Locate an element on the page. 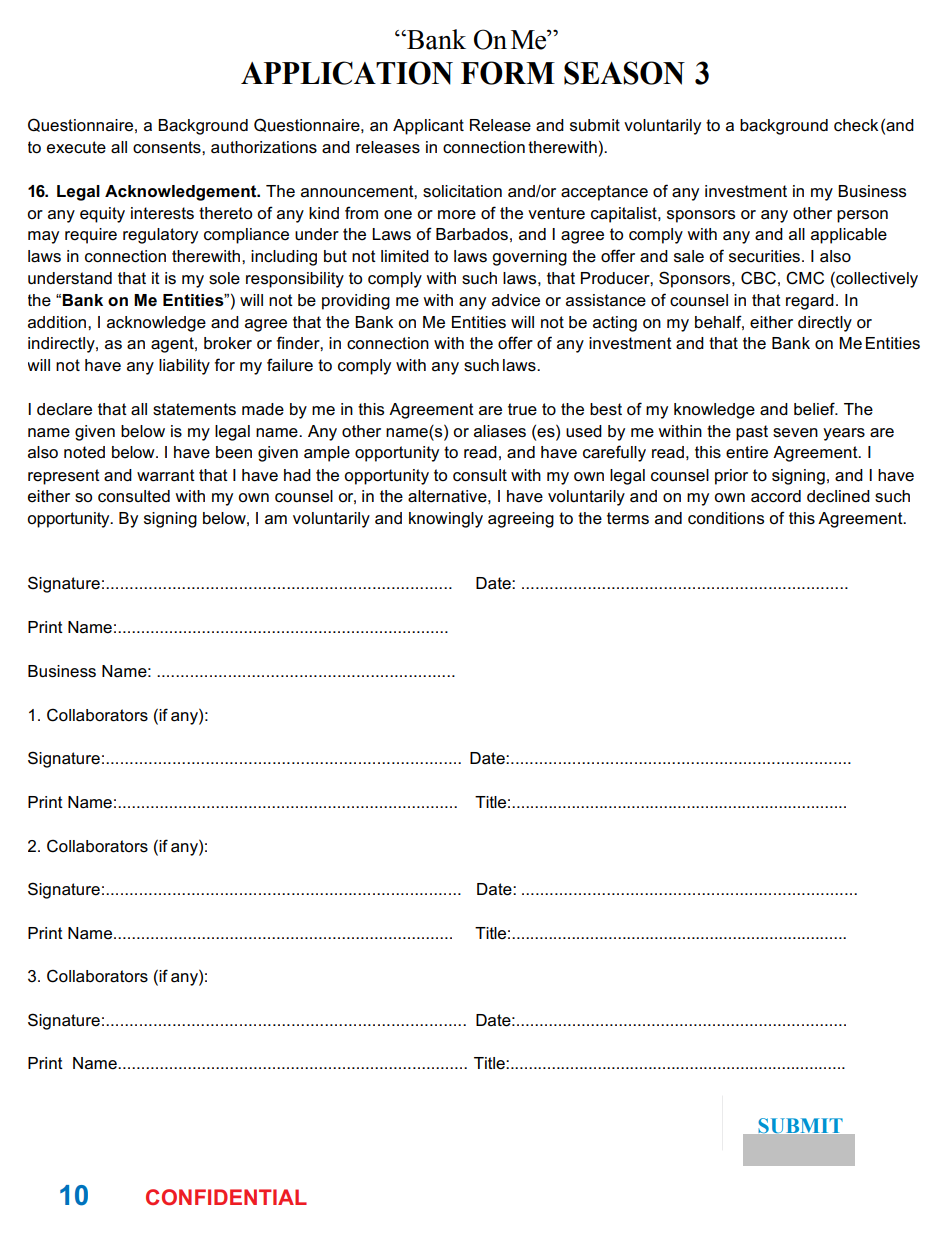 This page has width=952, height=1233. CONFIDENTIAL is located at coordinates (226, 1197).
